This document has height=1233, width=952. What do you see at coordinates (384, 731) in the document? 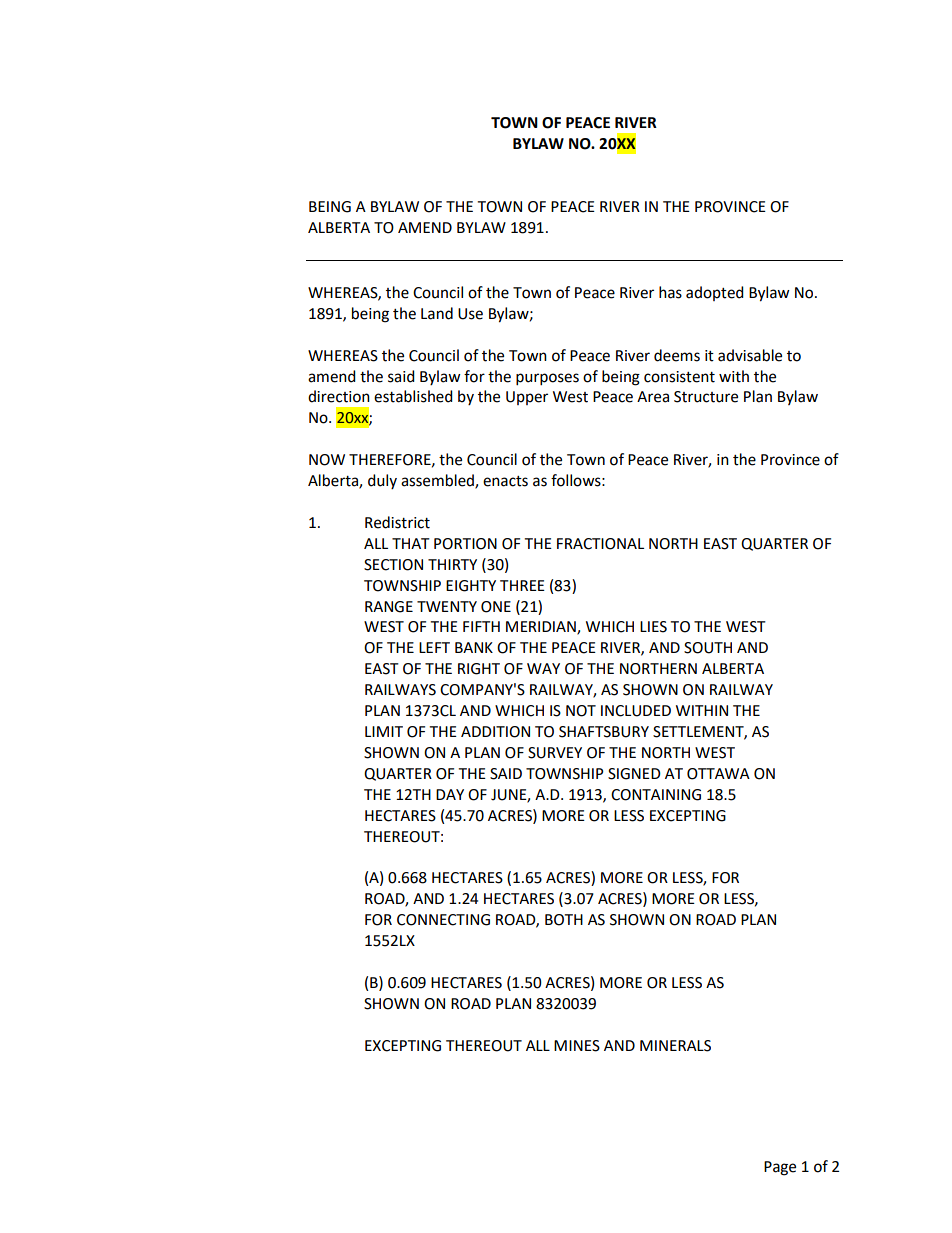
I see `LIMIT` at bounding box center [384, 731].
